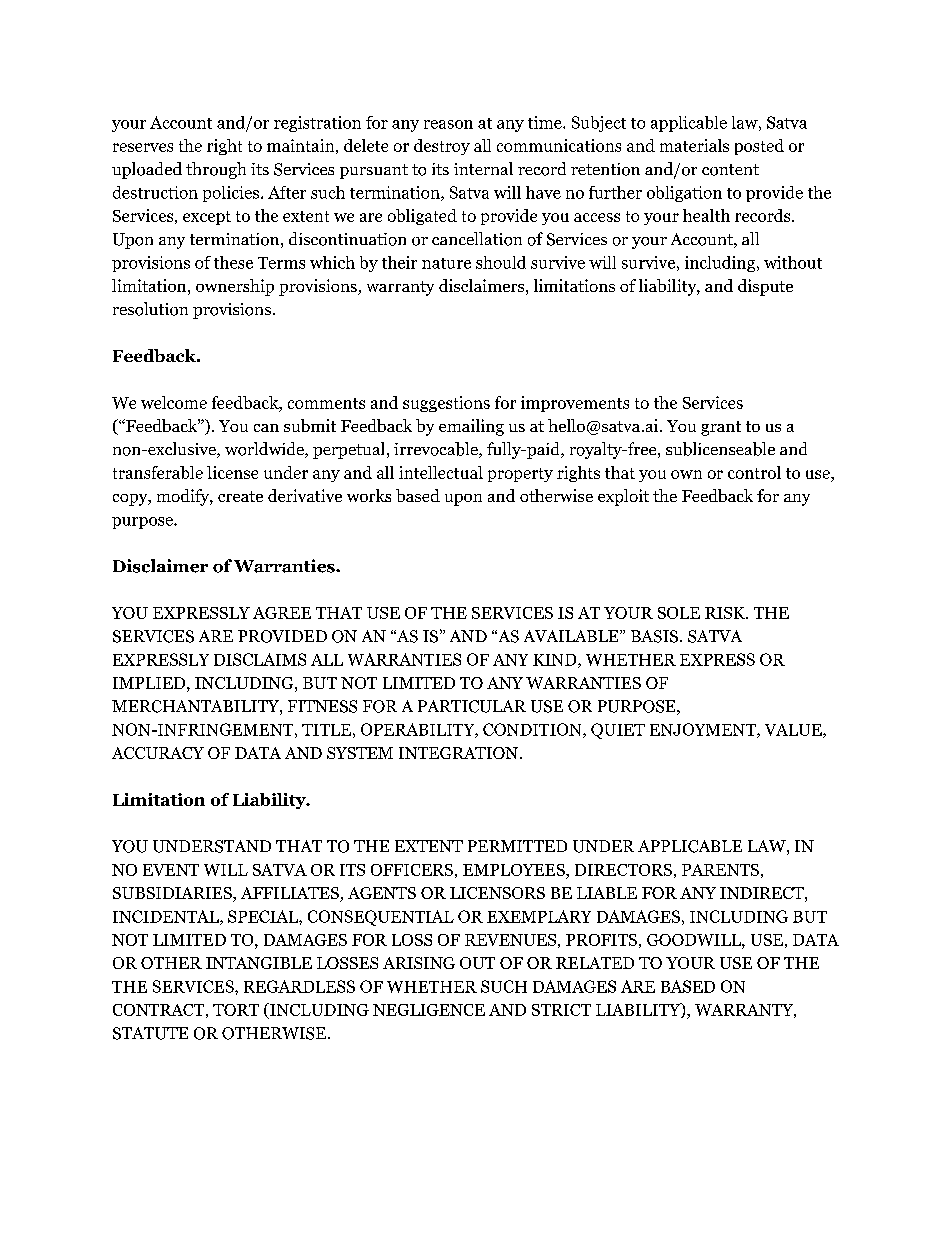  Describe the element at coordinates (236, 1010) in the screenshot. I see `TORT` at that location.
